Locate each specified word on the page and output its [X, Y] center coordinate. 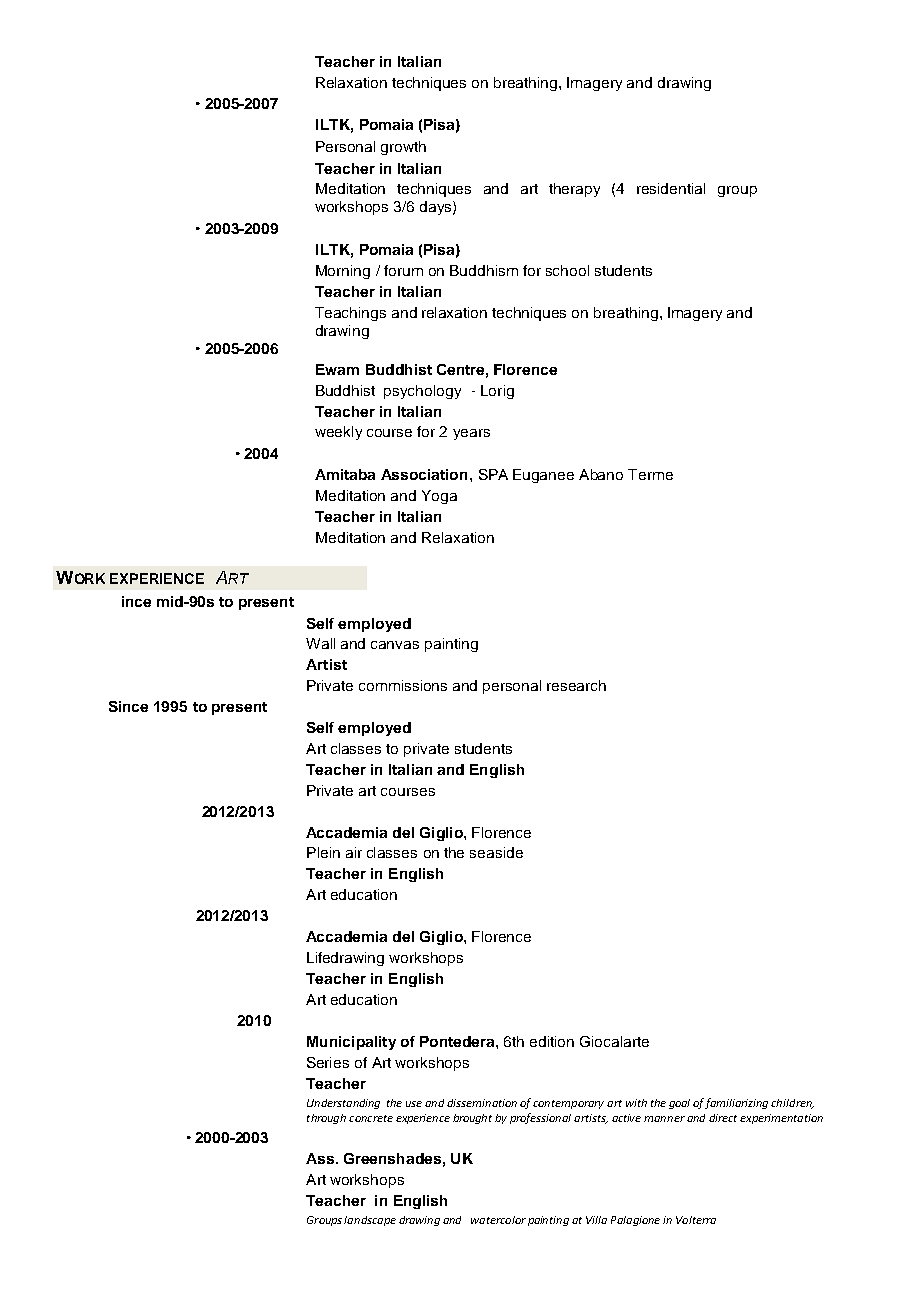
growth [403, 148]
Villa [596, 1220]
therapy [574, 190]
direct [723, 1118]
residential [671, 188]
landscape [370, 1221]
